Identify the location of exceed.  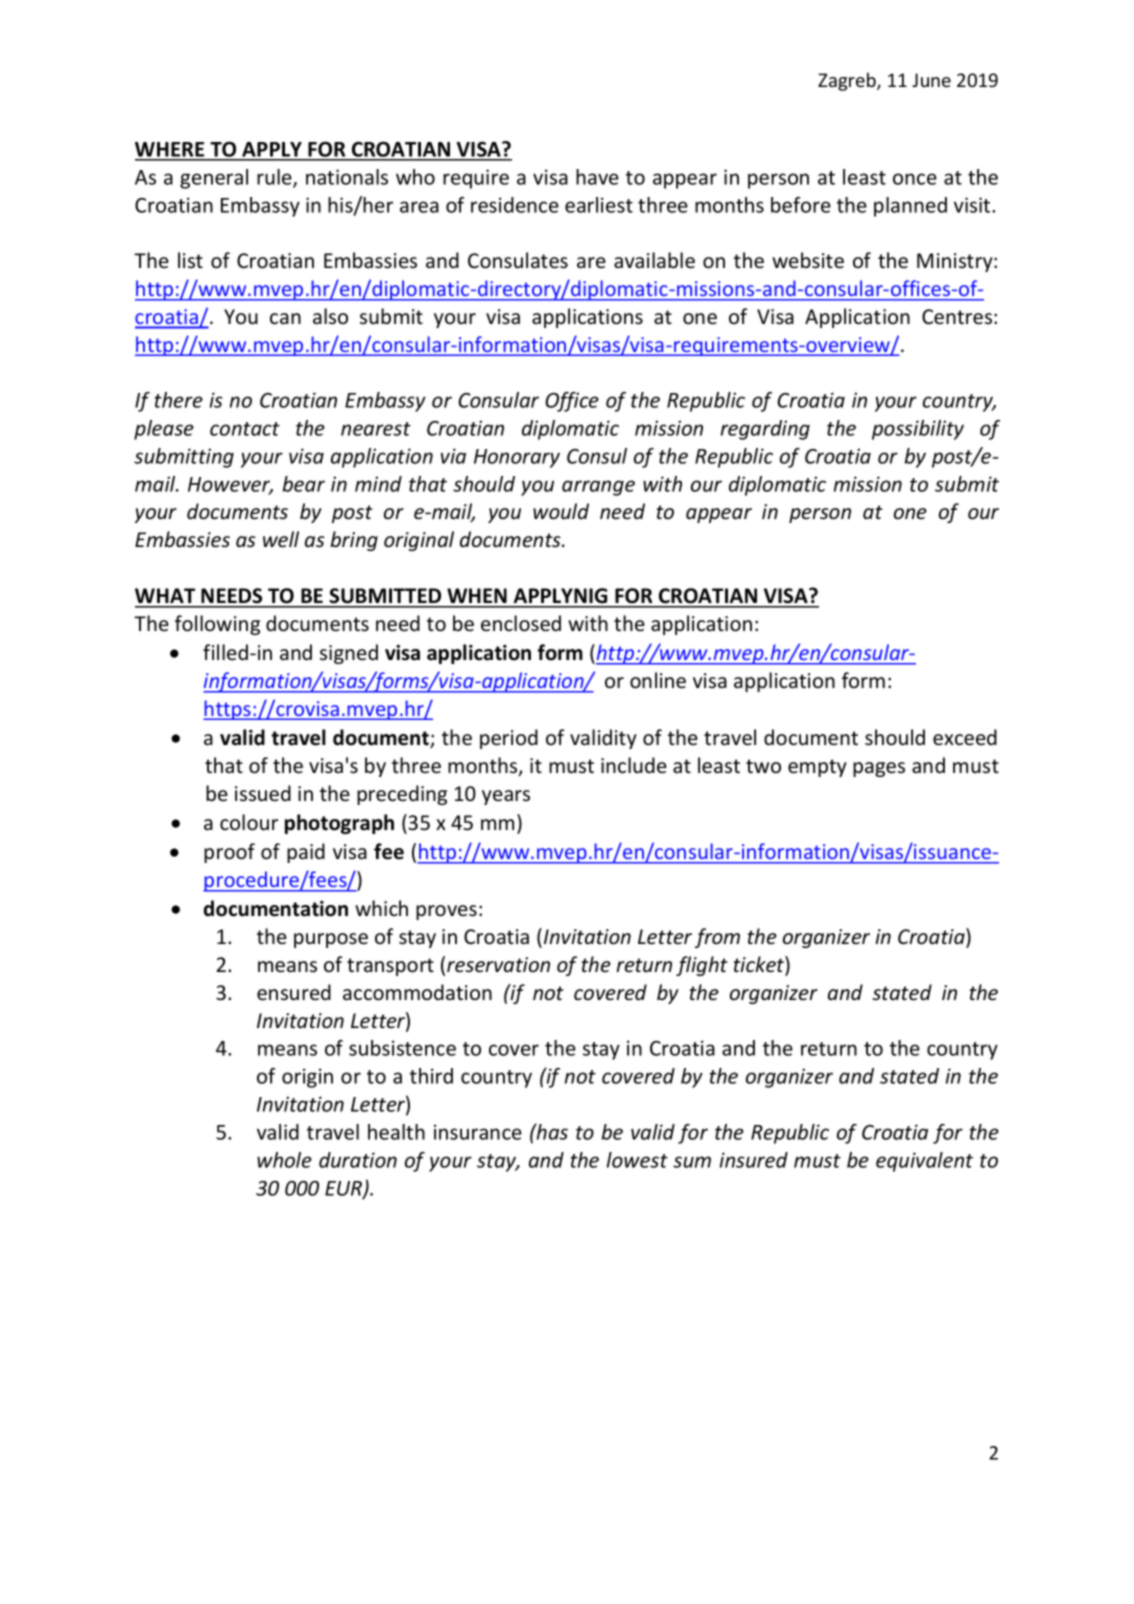
(965, 737).
